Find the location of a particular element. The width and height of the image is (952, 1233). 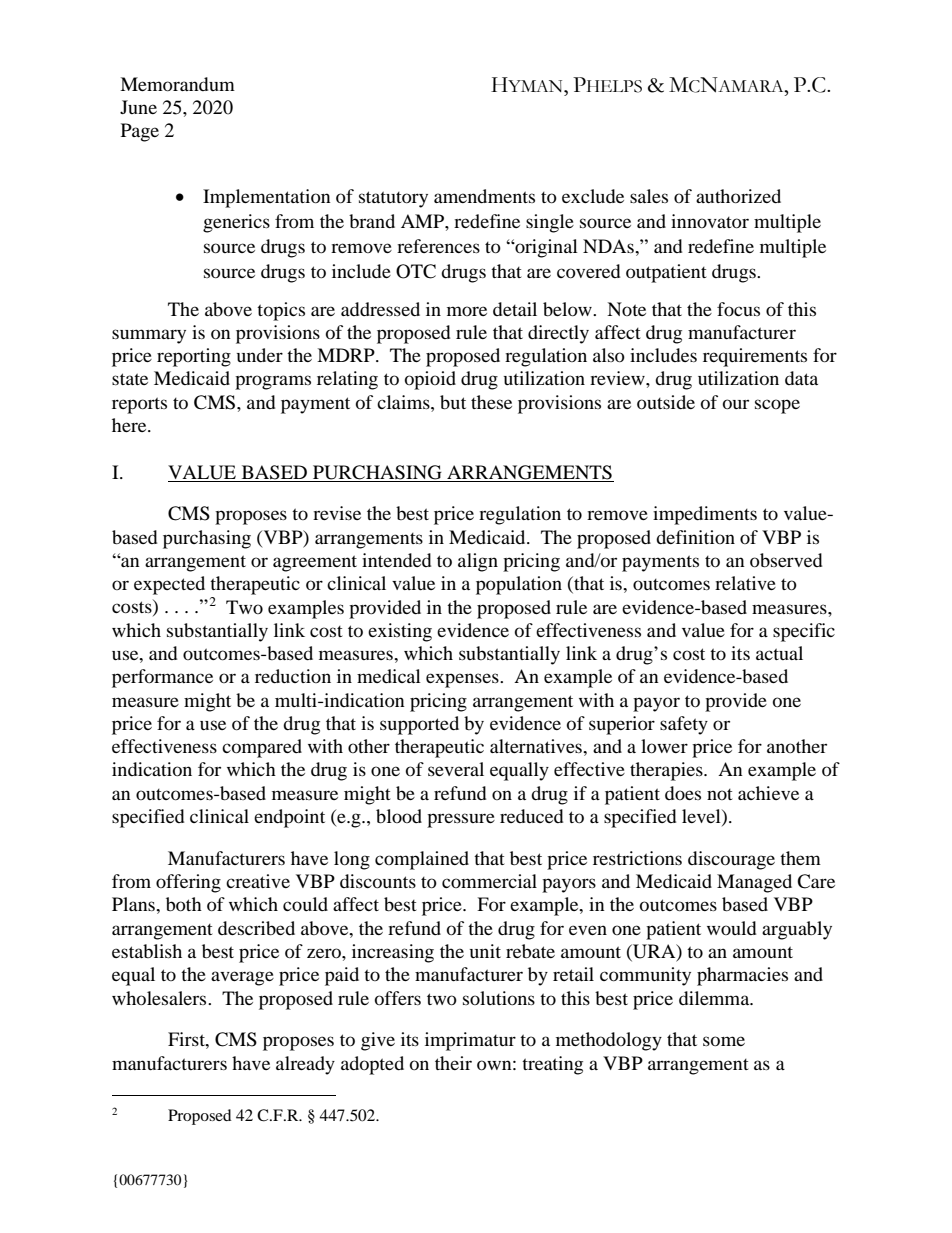

supported is located at coordinates (419, 725).
